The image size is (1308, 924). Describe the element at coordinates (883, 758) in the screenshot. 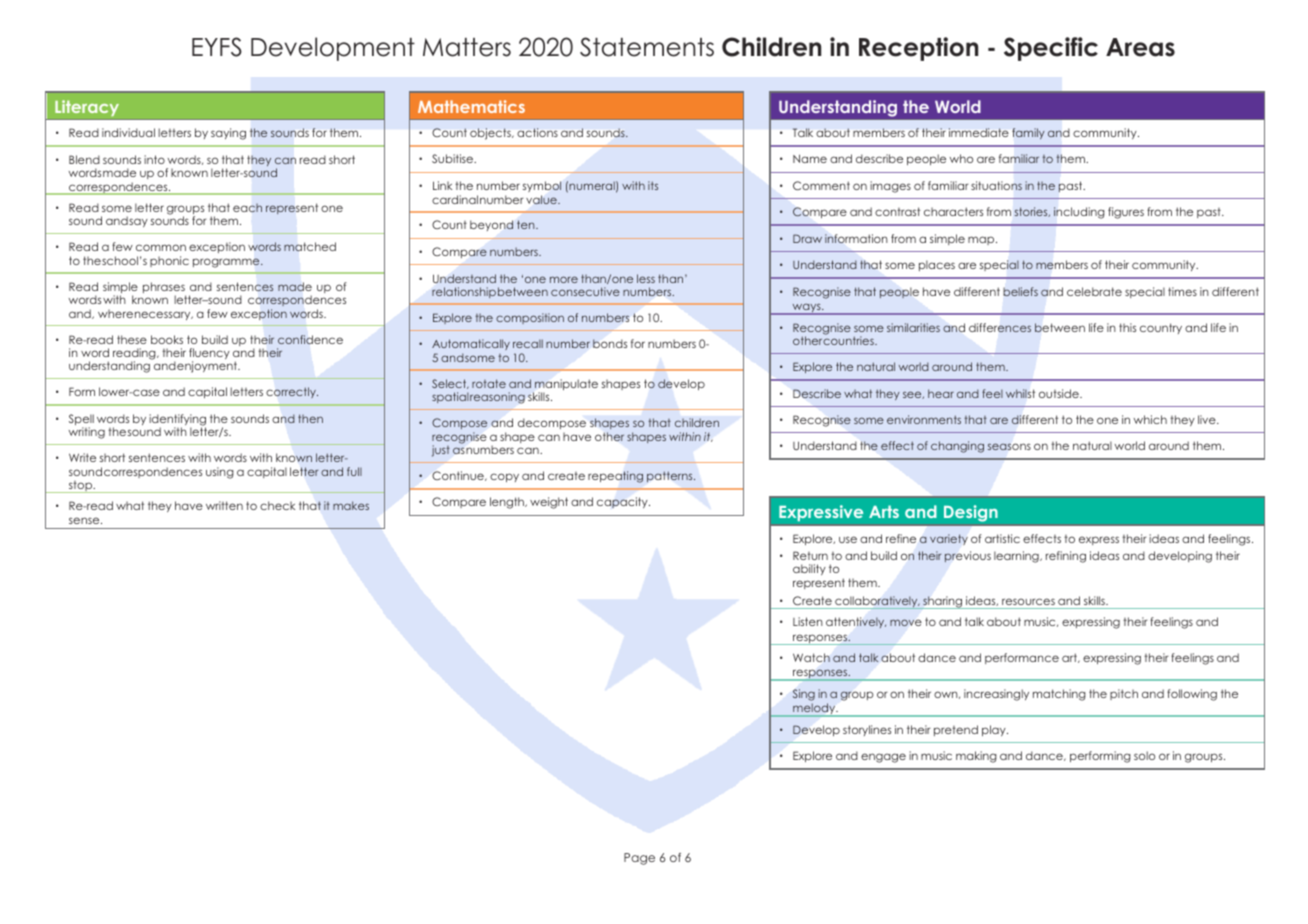

I see `engage` at that location.
